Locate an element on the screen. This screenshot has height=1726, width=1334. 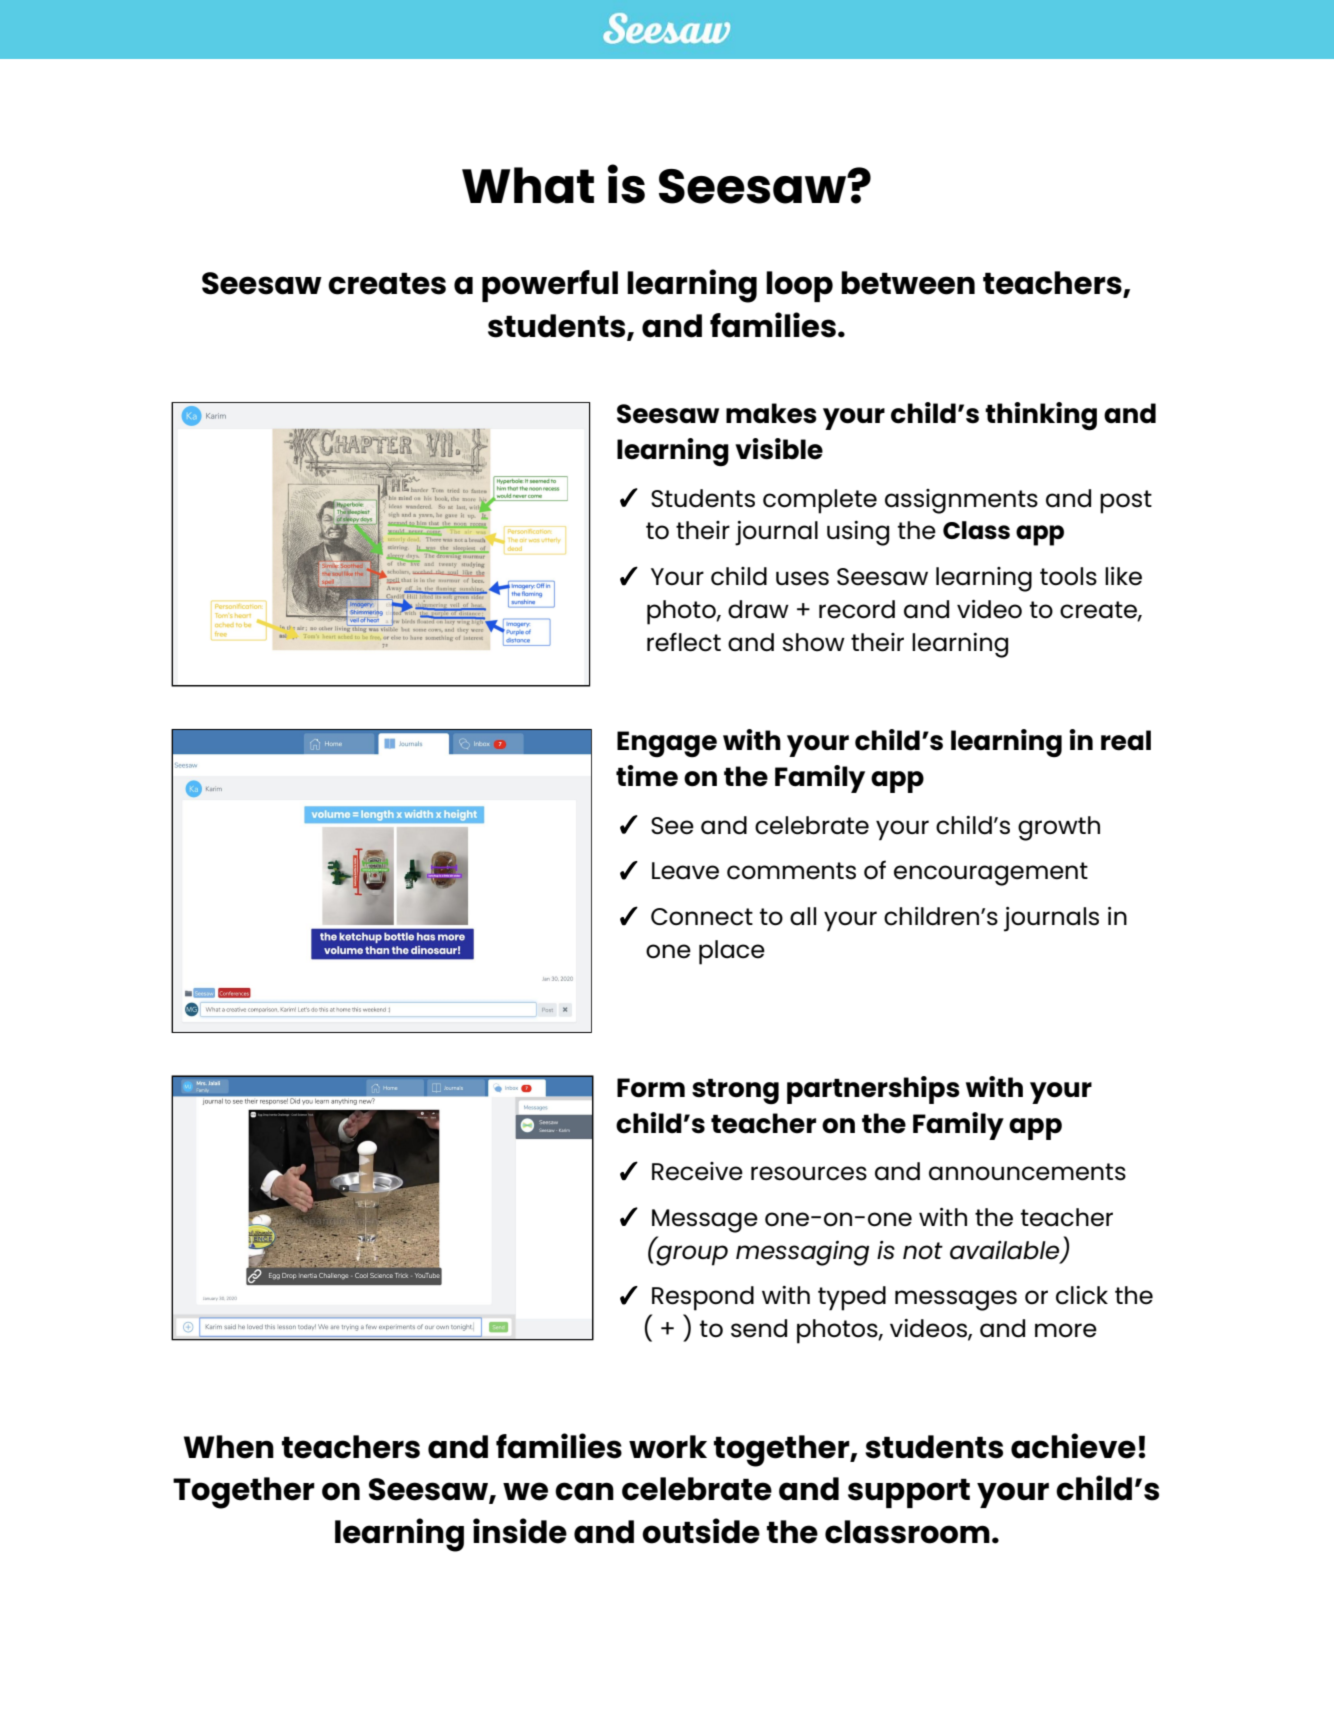
When is located at coordinates (229, 1447).
